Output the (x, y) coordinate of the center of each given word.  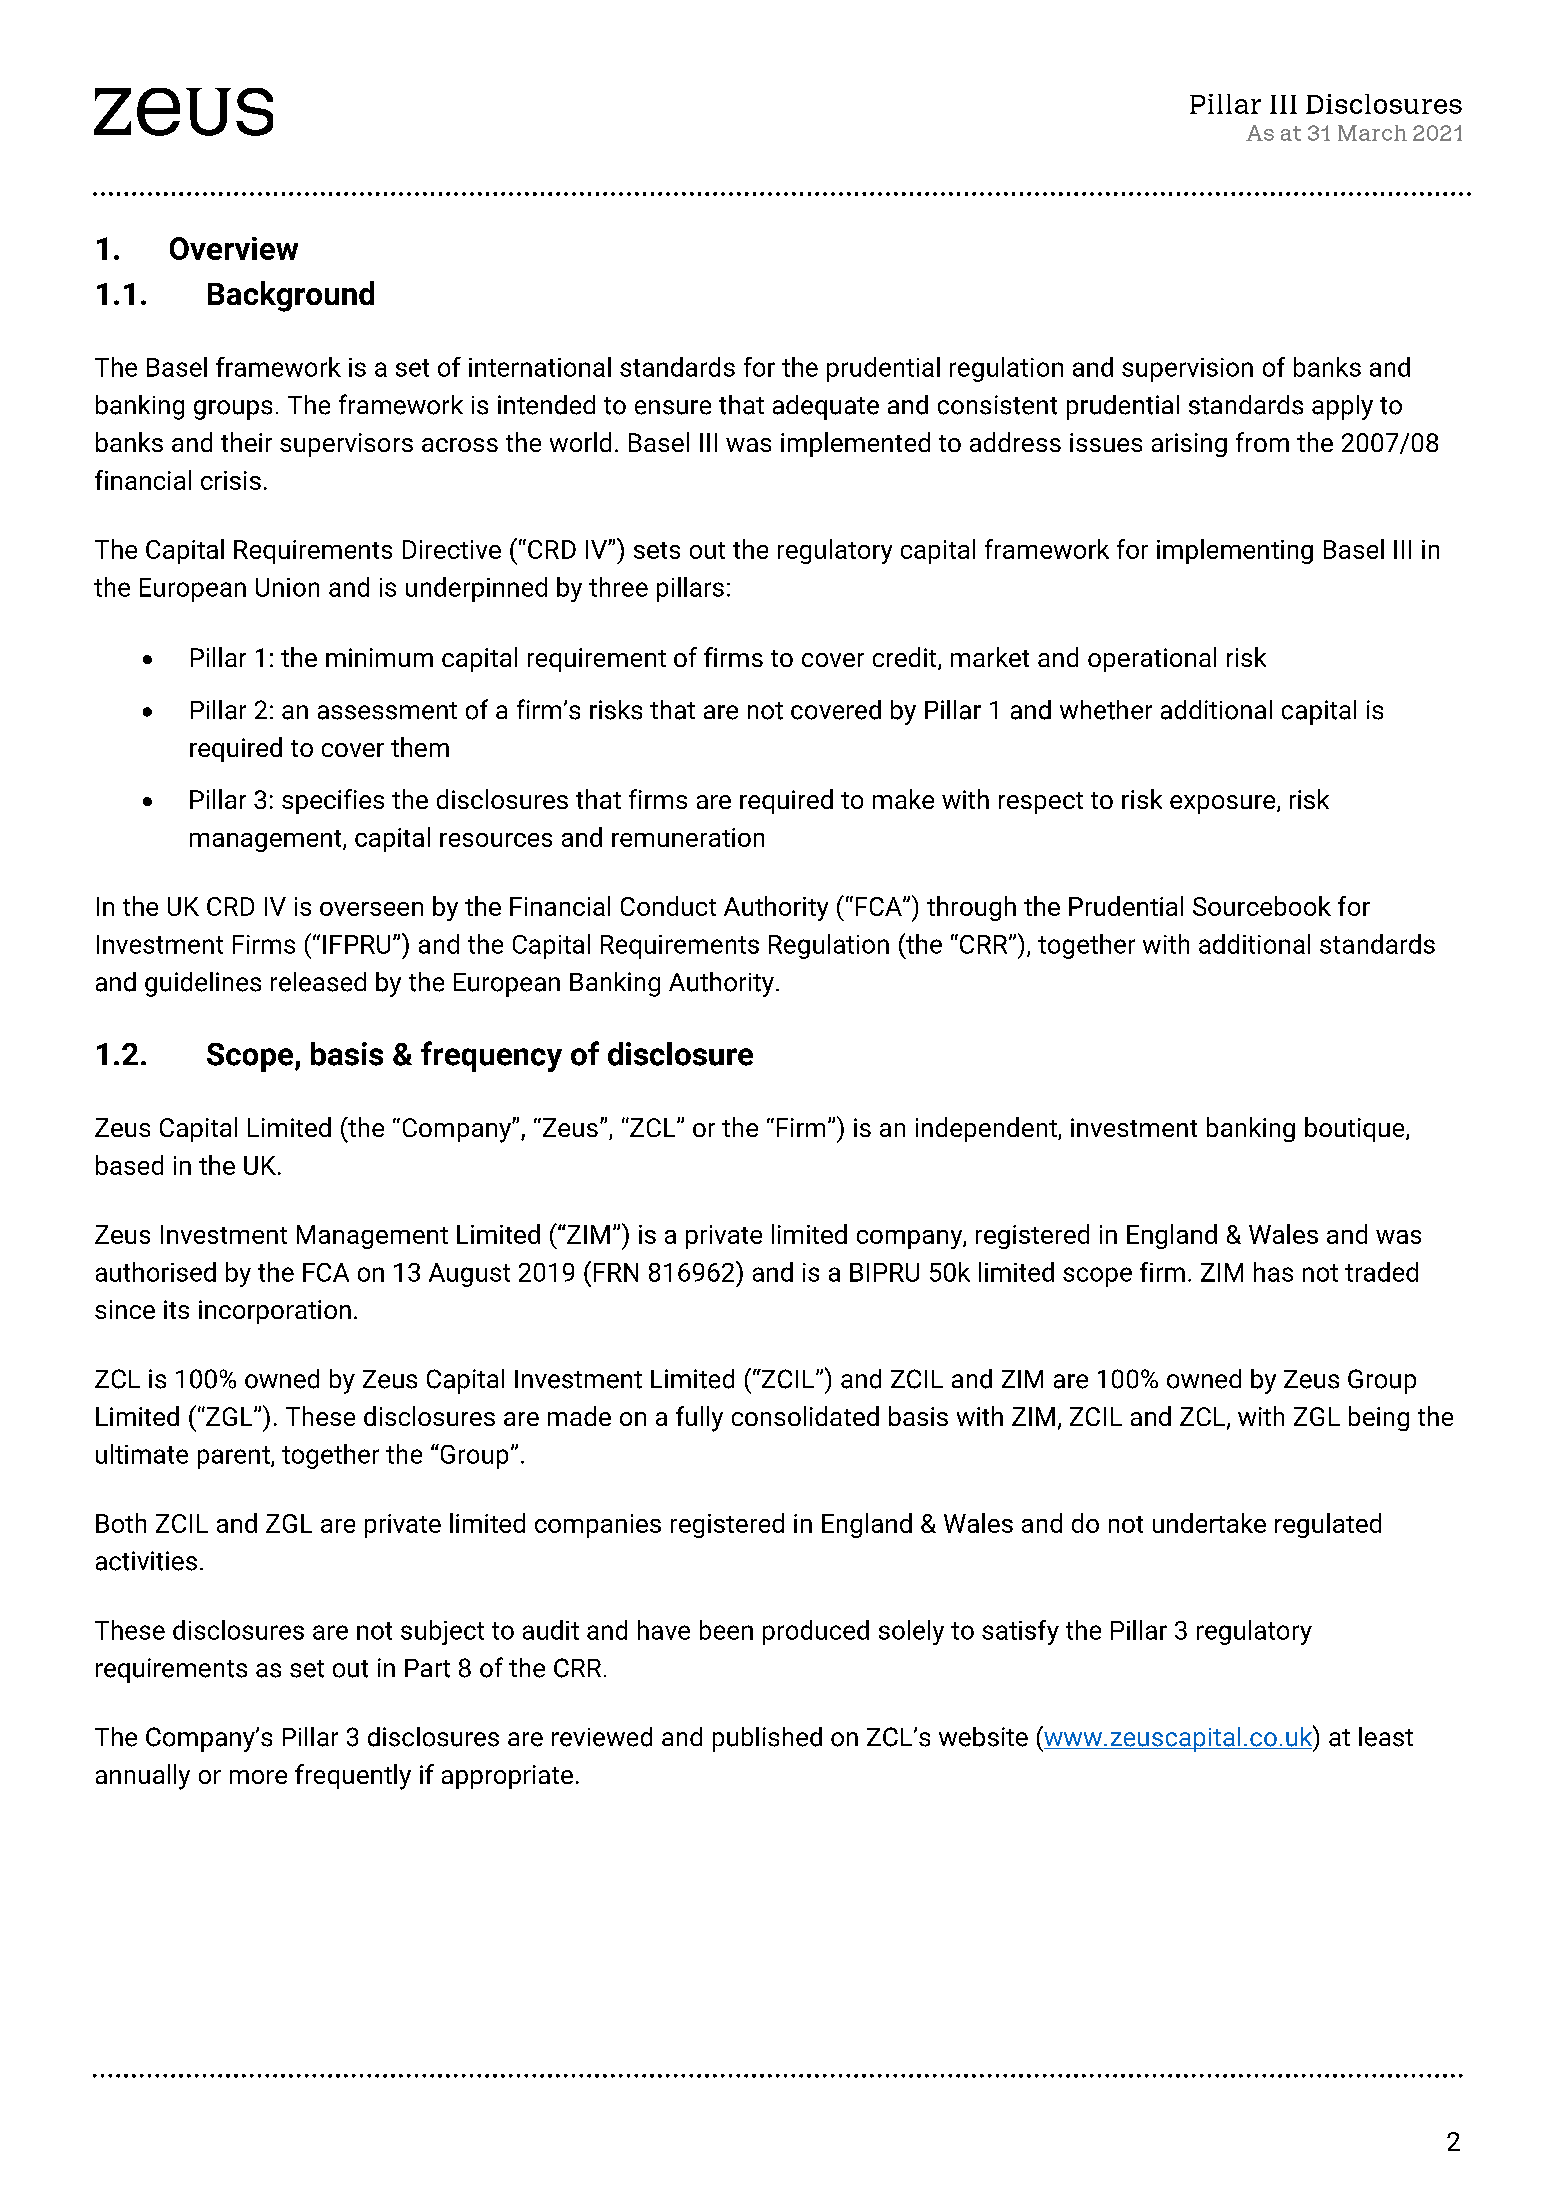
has (1273, 1272)
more (258, 1777)
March (1372, 133)
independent (987, 1129)
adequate (826, 407)
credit (906, 658)
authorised (156, 1272)
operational (1152, 659)
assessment (387, 711)
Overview (234, 248)
